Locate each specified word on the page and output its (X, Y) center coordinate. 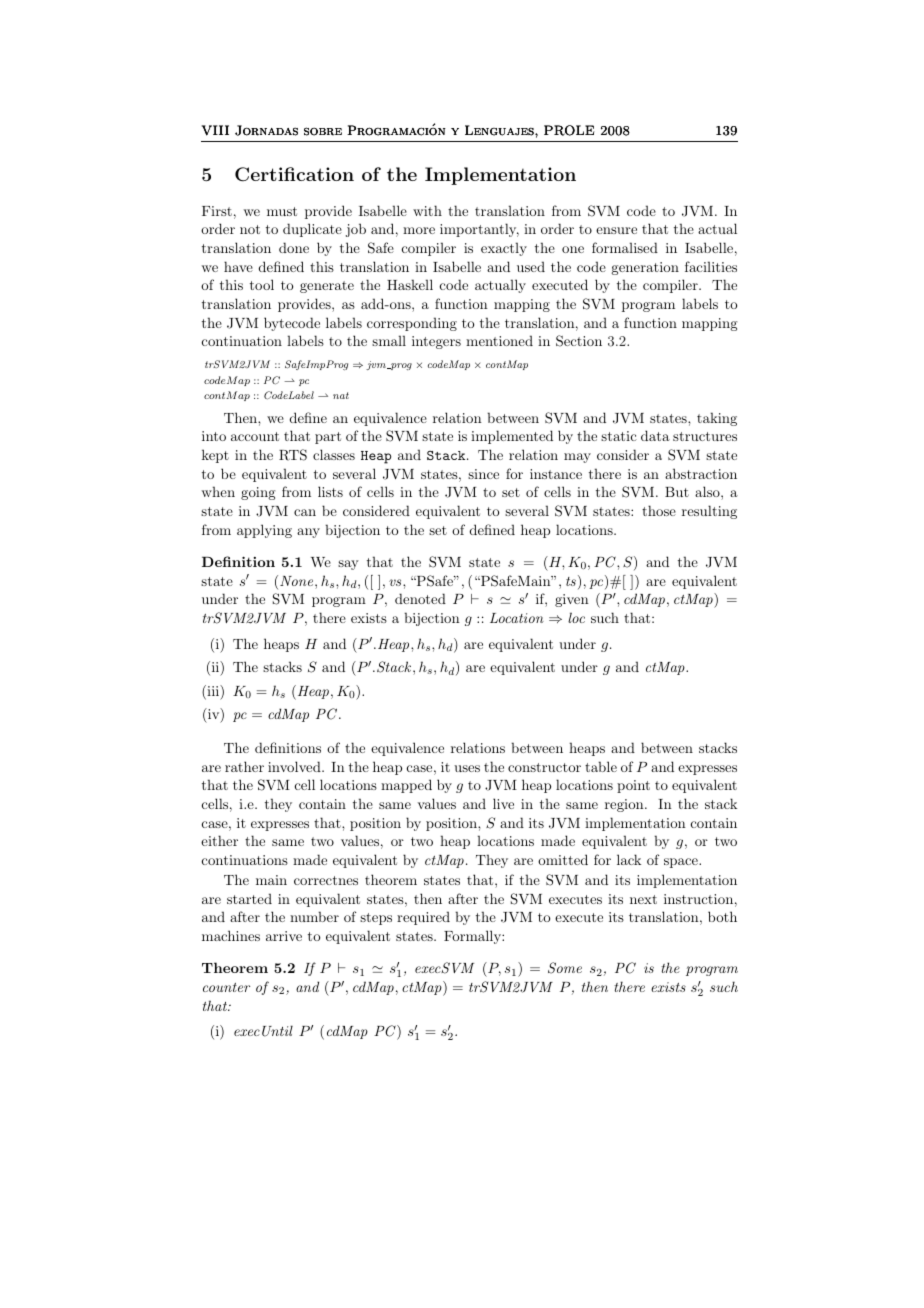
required (423, 918)
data (655, 435)
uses (467, 768)
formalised (625, 247)
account (255, 436)
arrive (284, 936)
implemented (512, 437)
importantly (479, 230)
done (294, 247)
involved (295, 766)
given (572, 600)
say (348, 565)
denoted (420, 598)
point (633, 786)
